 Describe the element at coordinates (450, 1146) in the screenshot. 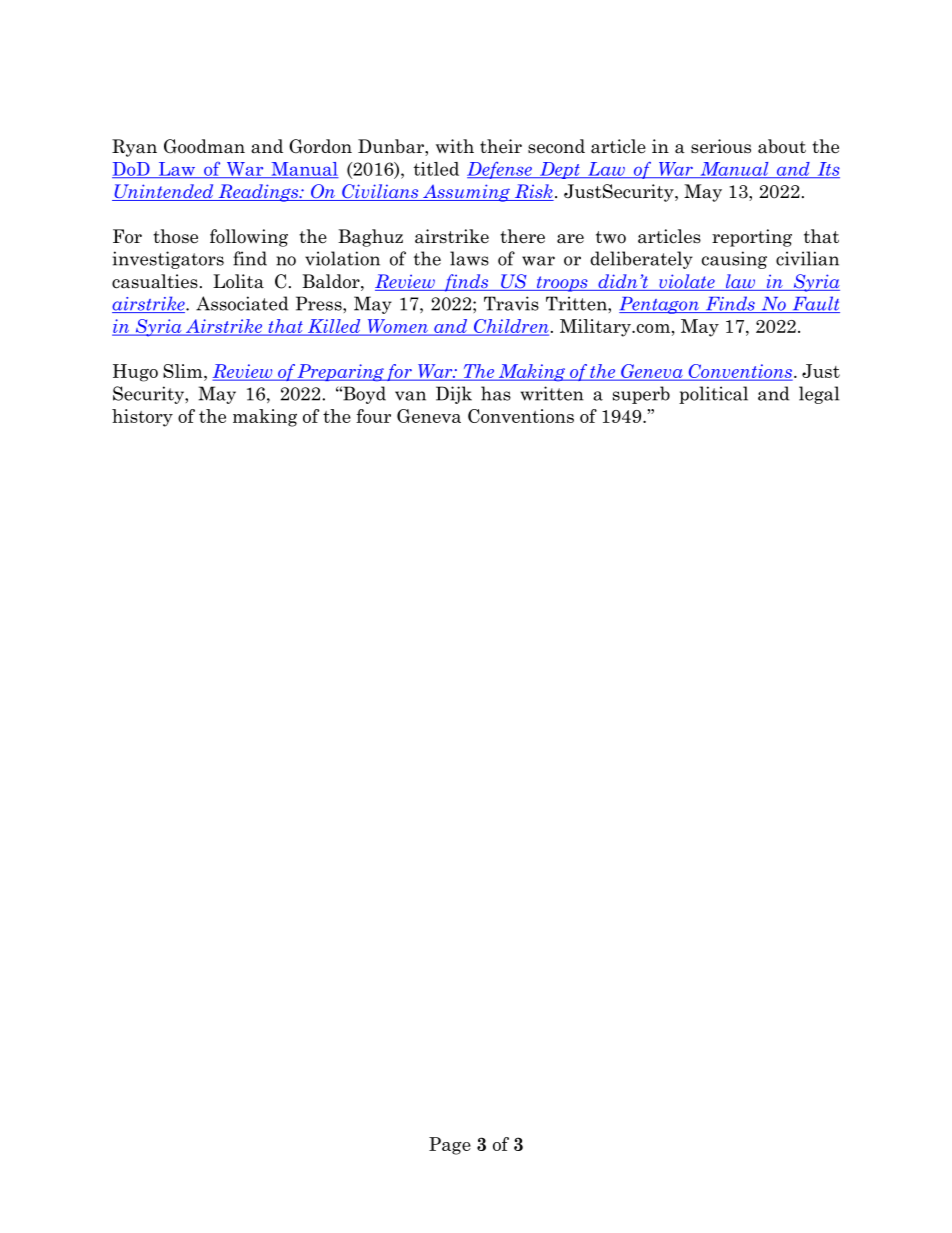

I see `Page` at that location.
